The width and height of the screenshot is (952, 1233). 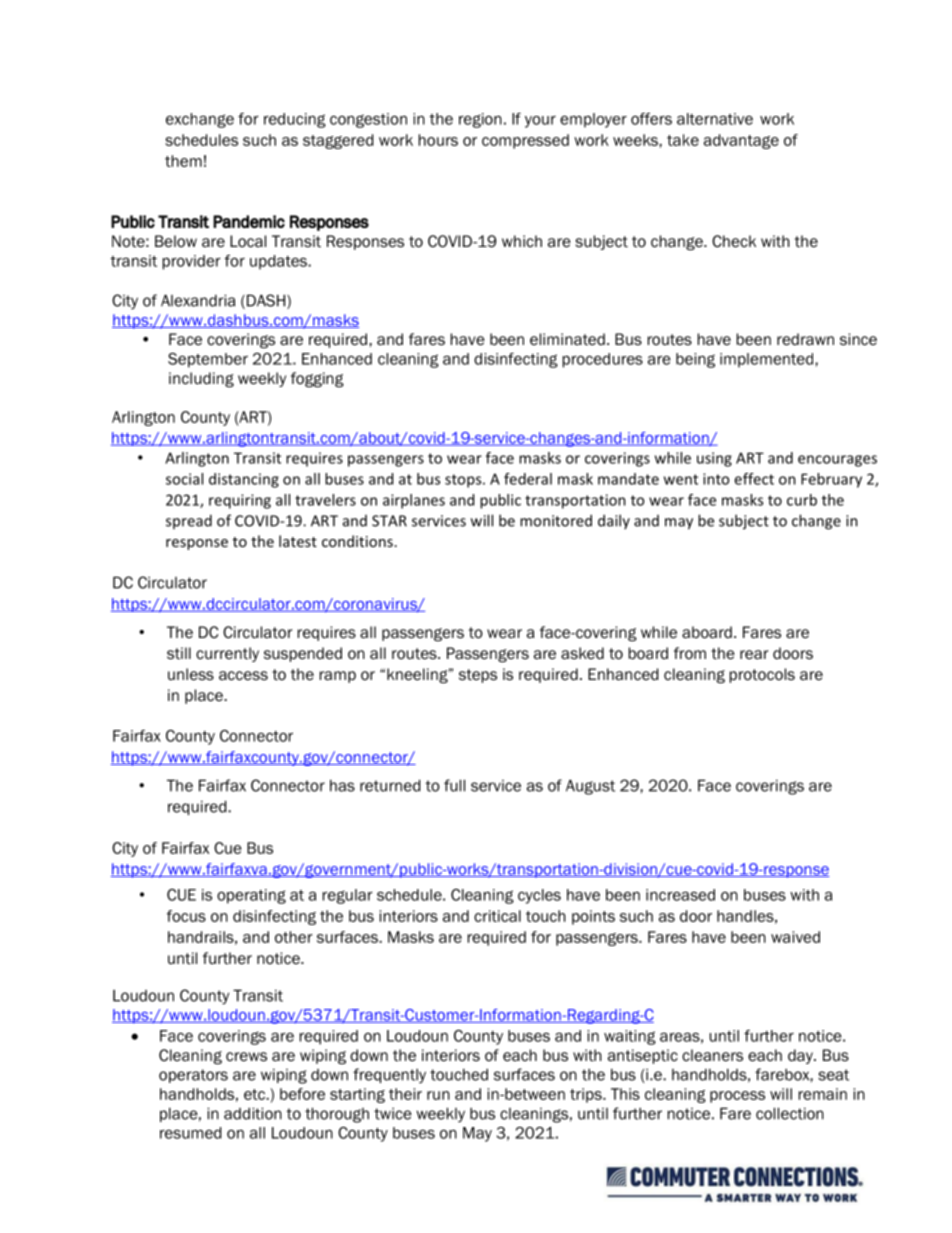 What do you see at coordinates (227, 654) in the screenshot?
I see `currently` at bounding box center [227, 654].
